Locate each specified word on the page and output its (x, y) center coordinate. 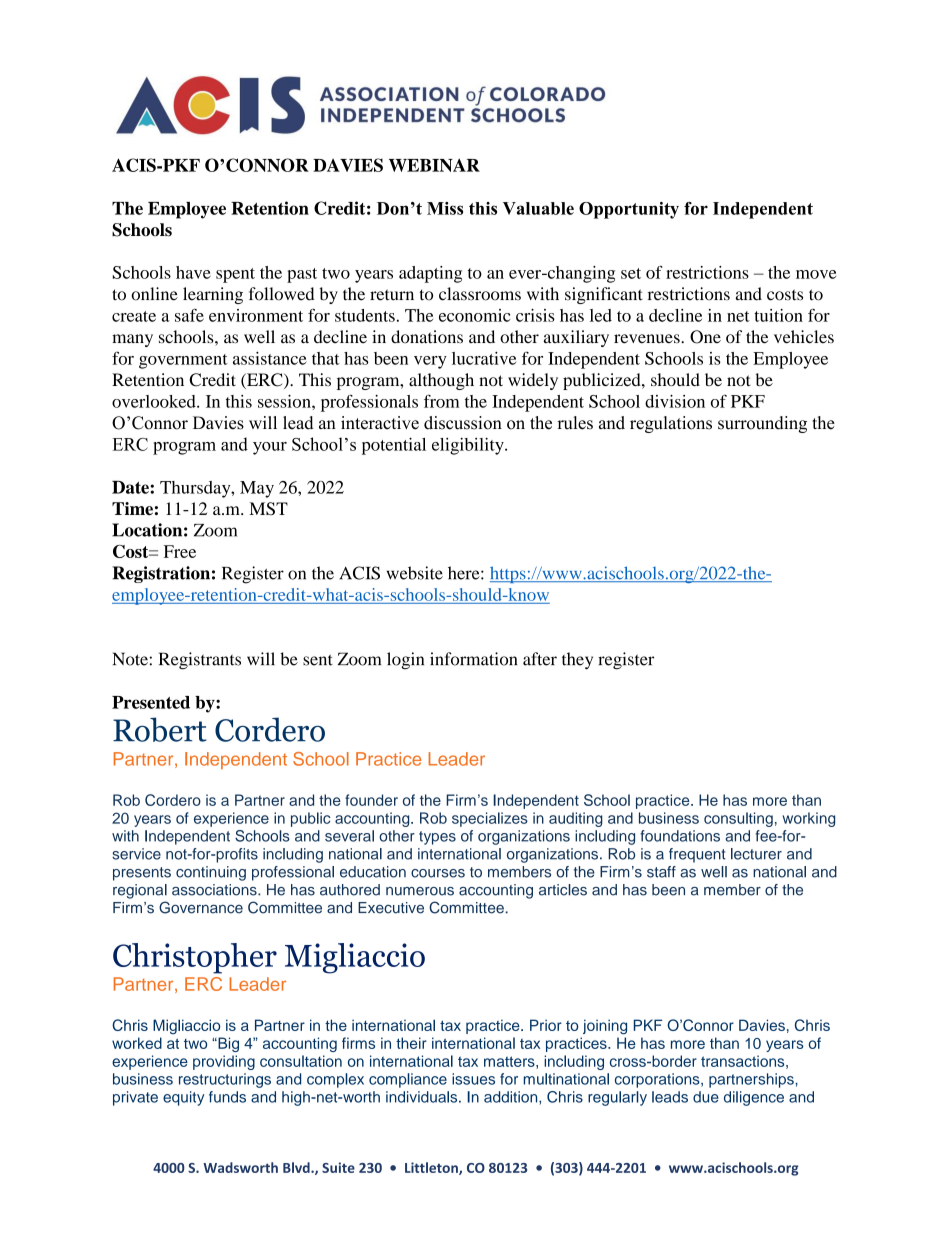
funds (227, 1097)
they (577, 661)
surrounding (762, 424)
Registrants (200, 661)
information (473, 659)
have (193, 272)
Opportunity (629, 210)
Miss (445, 208)
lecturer (756, 854)
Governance (201, 907)
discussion (463, 423)
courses (438, 873)
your (270, 448)
